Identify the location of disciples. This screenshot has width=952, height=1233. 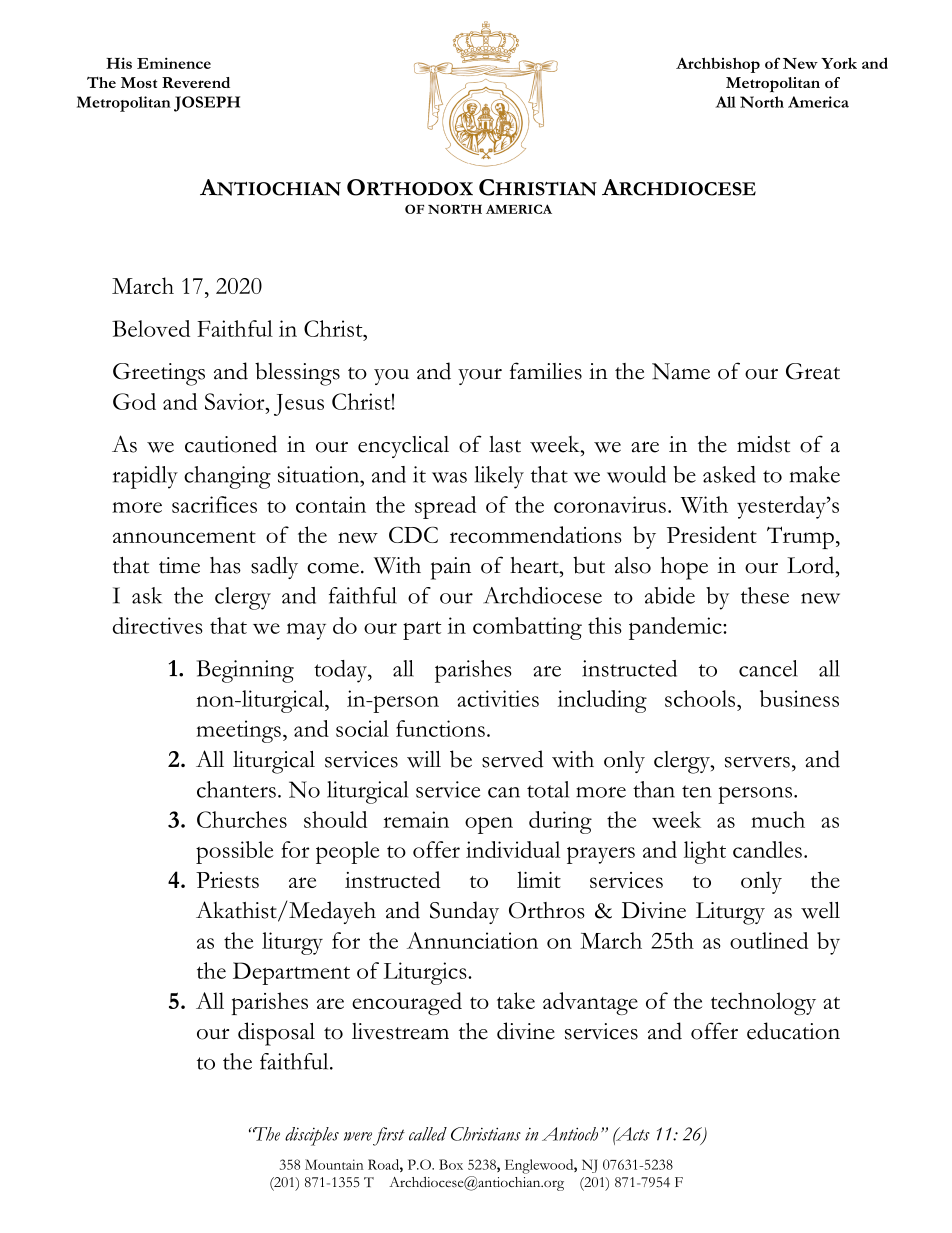
(312, 1136).
